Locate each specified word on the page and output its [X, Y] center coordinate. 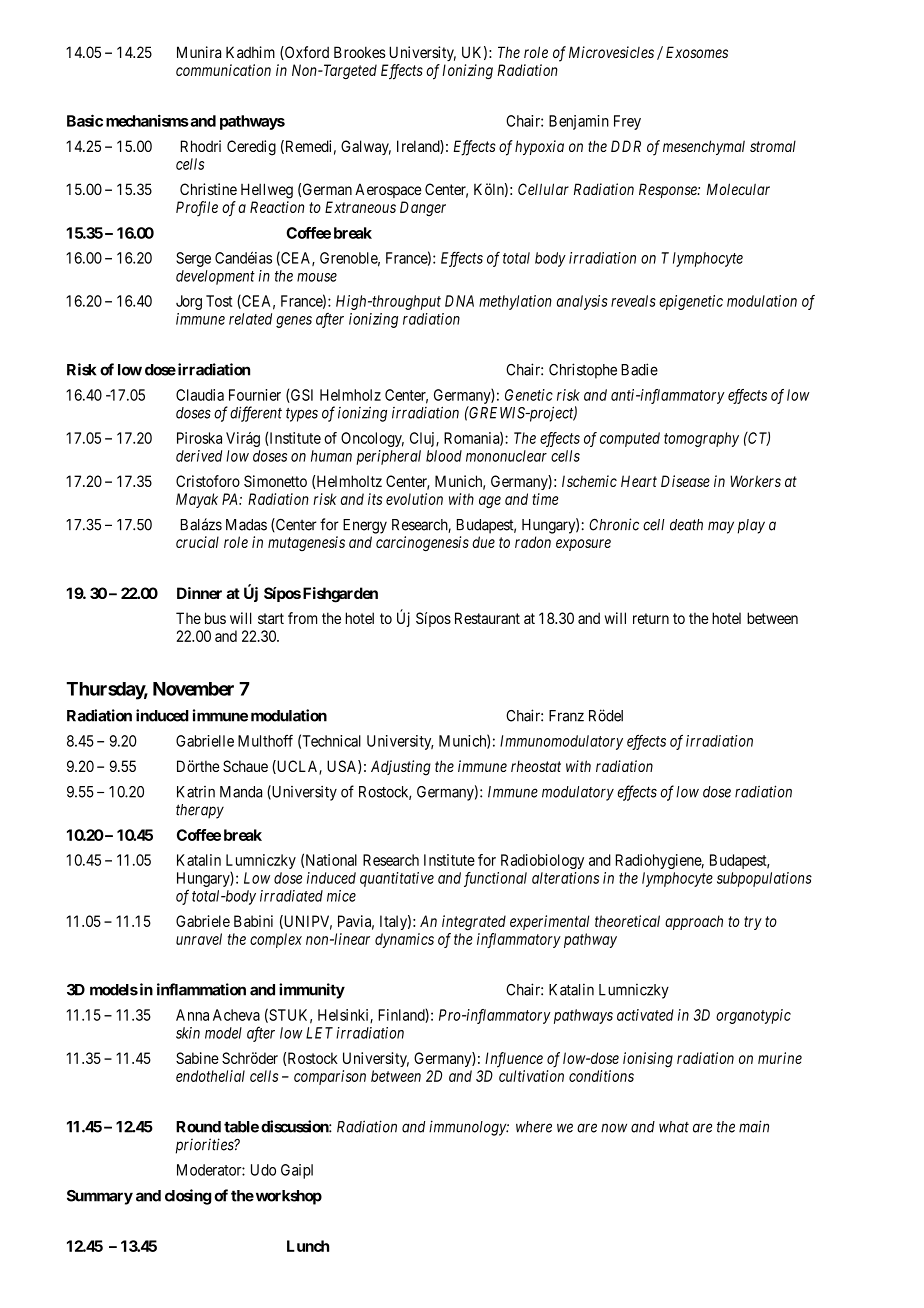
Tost [219, 301]
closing [188, 1197]
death [686, 525]
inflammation [201, 989]
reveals [633, 301]
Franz [566, 716]
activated [645, 1015]
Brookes [360, 52]
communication [223, 70]
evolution [414, 499]
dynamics [404, 940]
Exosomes [697, 52]
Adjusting [401, 768]
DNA [459, 301]
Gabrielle [205, 741]
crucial [197, 542]
